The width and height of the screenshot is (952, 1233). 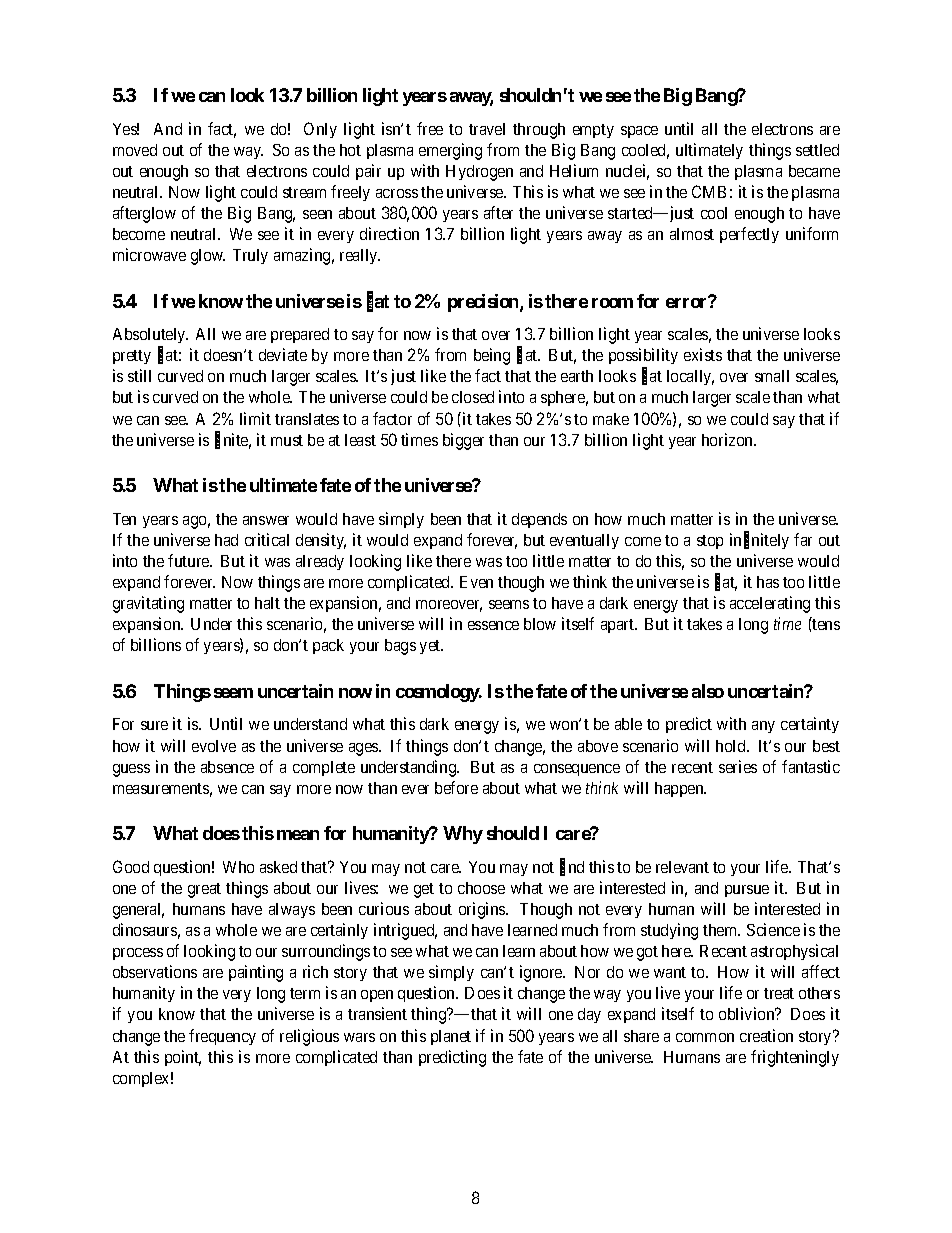 I want to click on frequency, so click(x=222, y=1037).
